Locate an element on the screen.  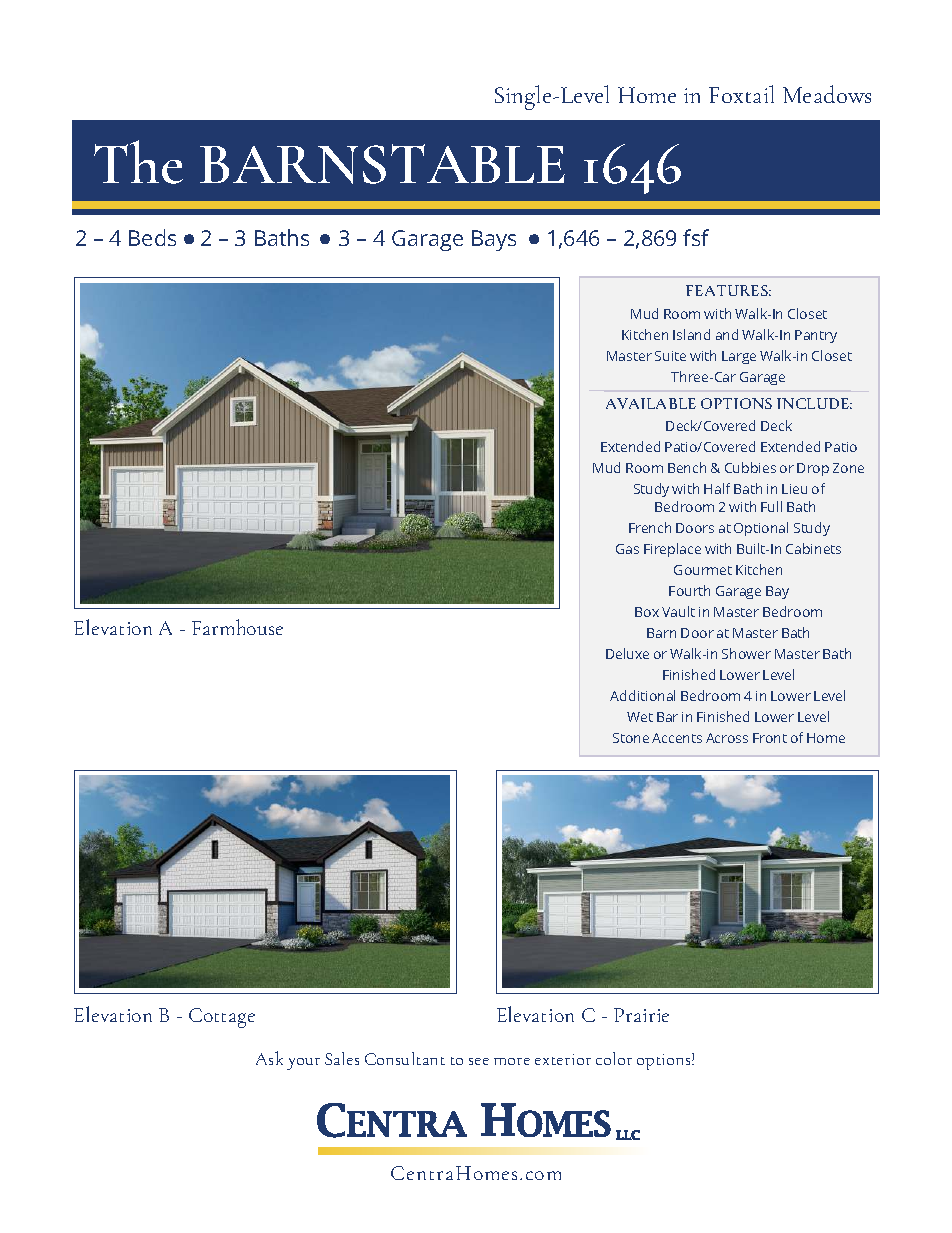
Wet is located at coordinates (640, 717).
